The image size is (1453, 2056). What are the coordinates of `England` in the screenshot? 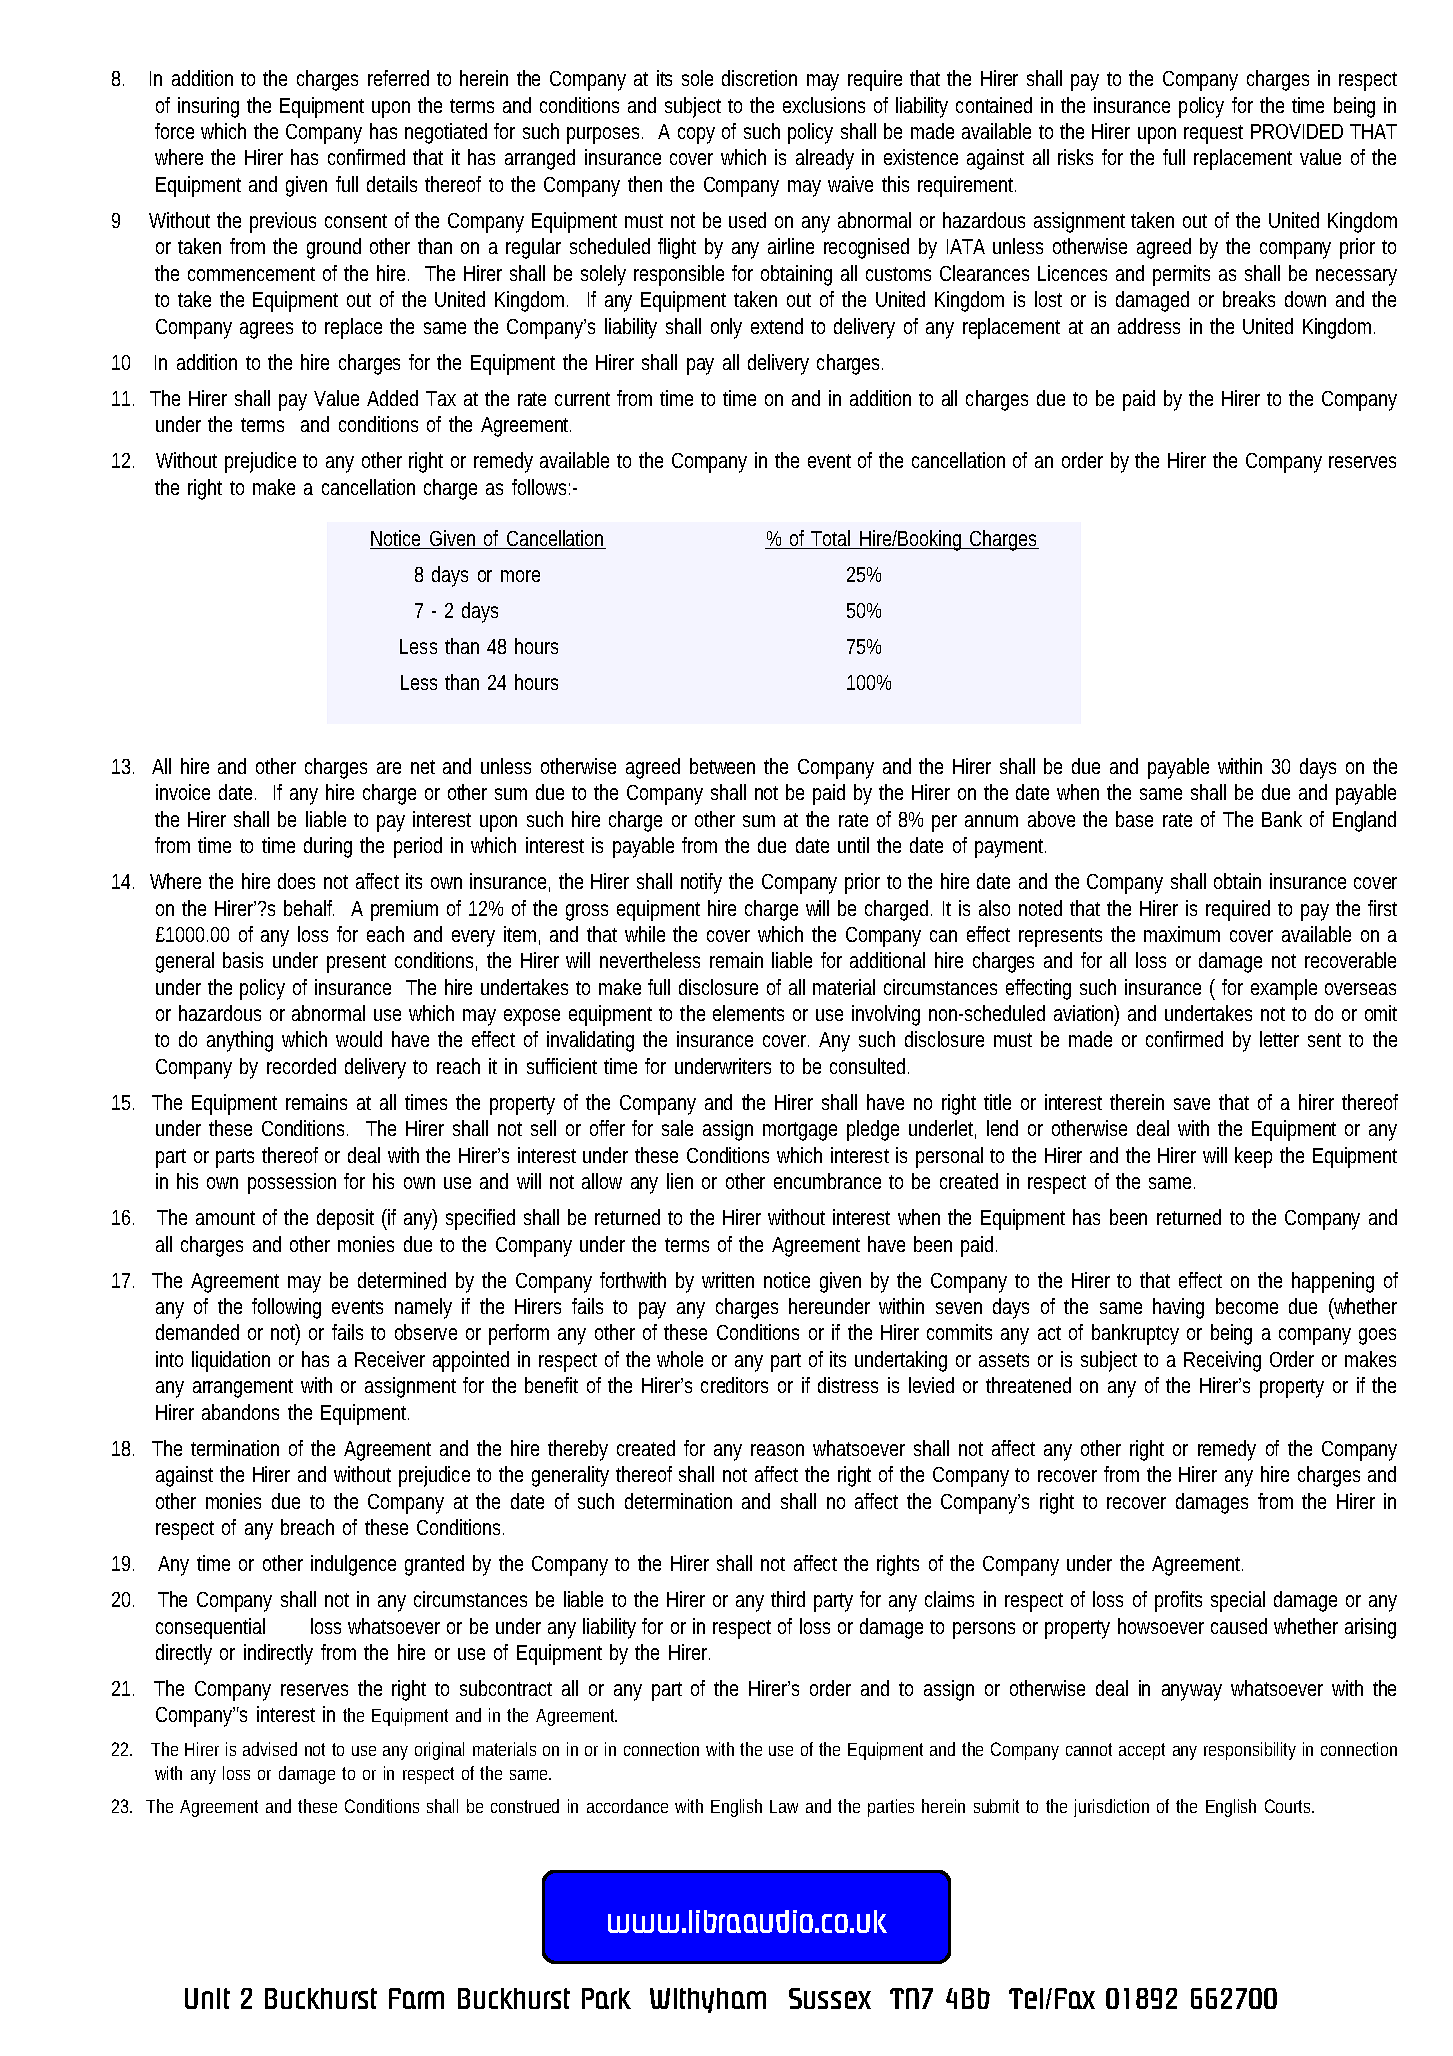 It's located at (1364, 821).
